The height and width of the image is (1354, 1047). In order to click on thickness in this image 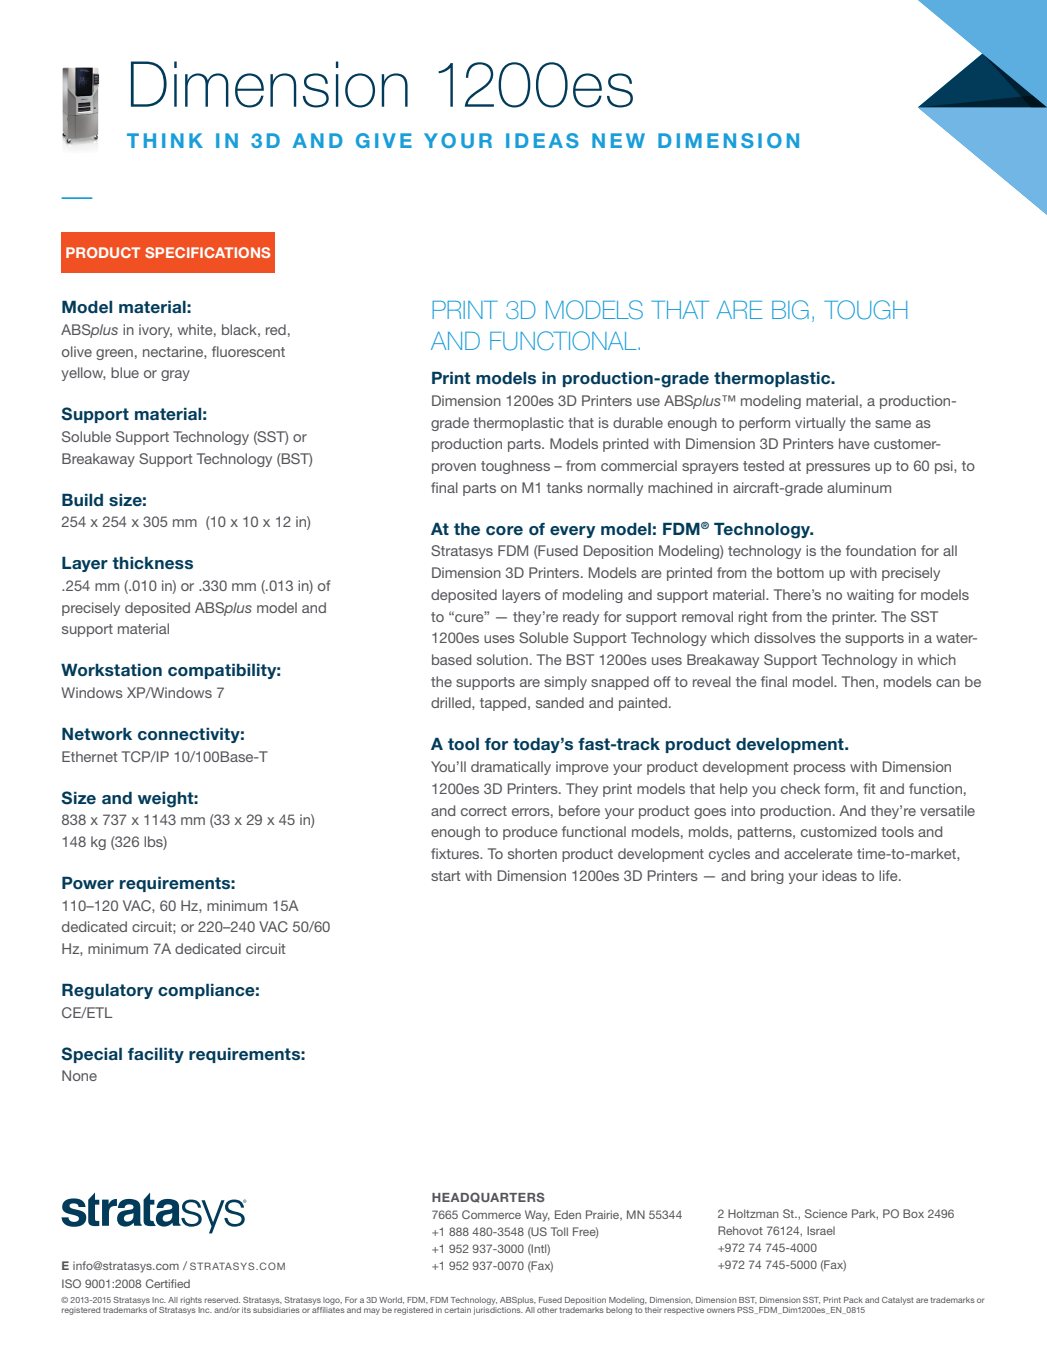, I will do `click(152, 563)`.
